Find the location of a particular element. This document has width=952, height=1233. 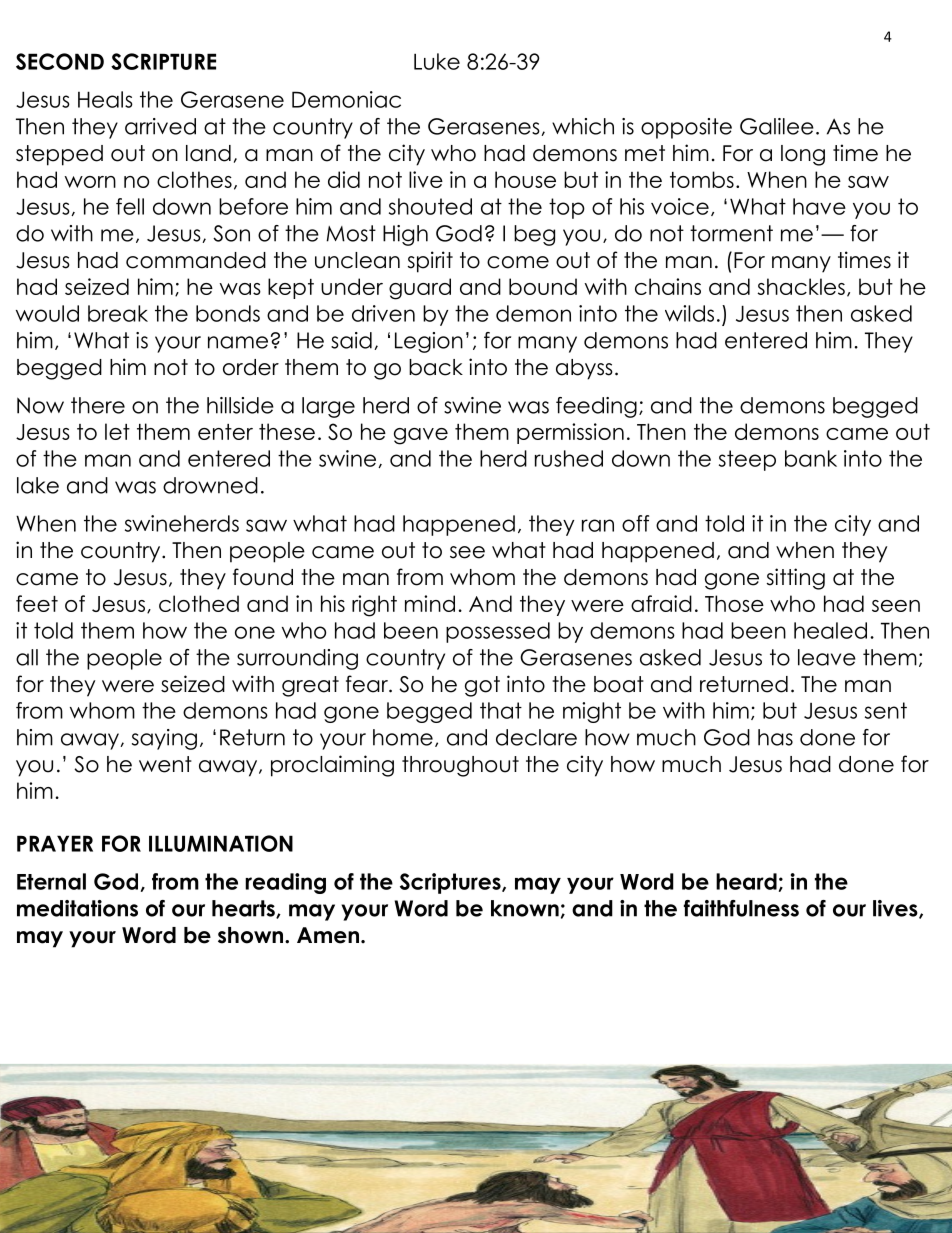

drowned is located at coordinates (210, 485).
